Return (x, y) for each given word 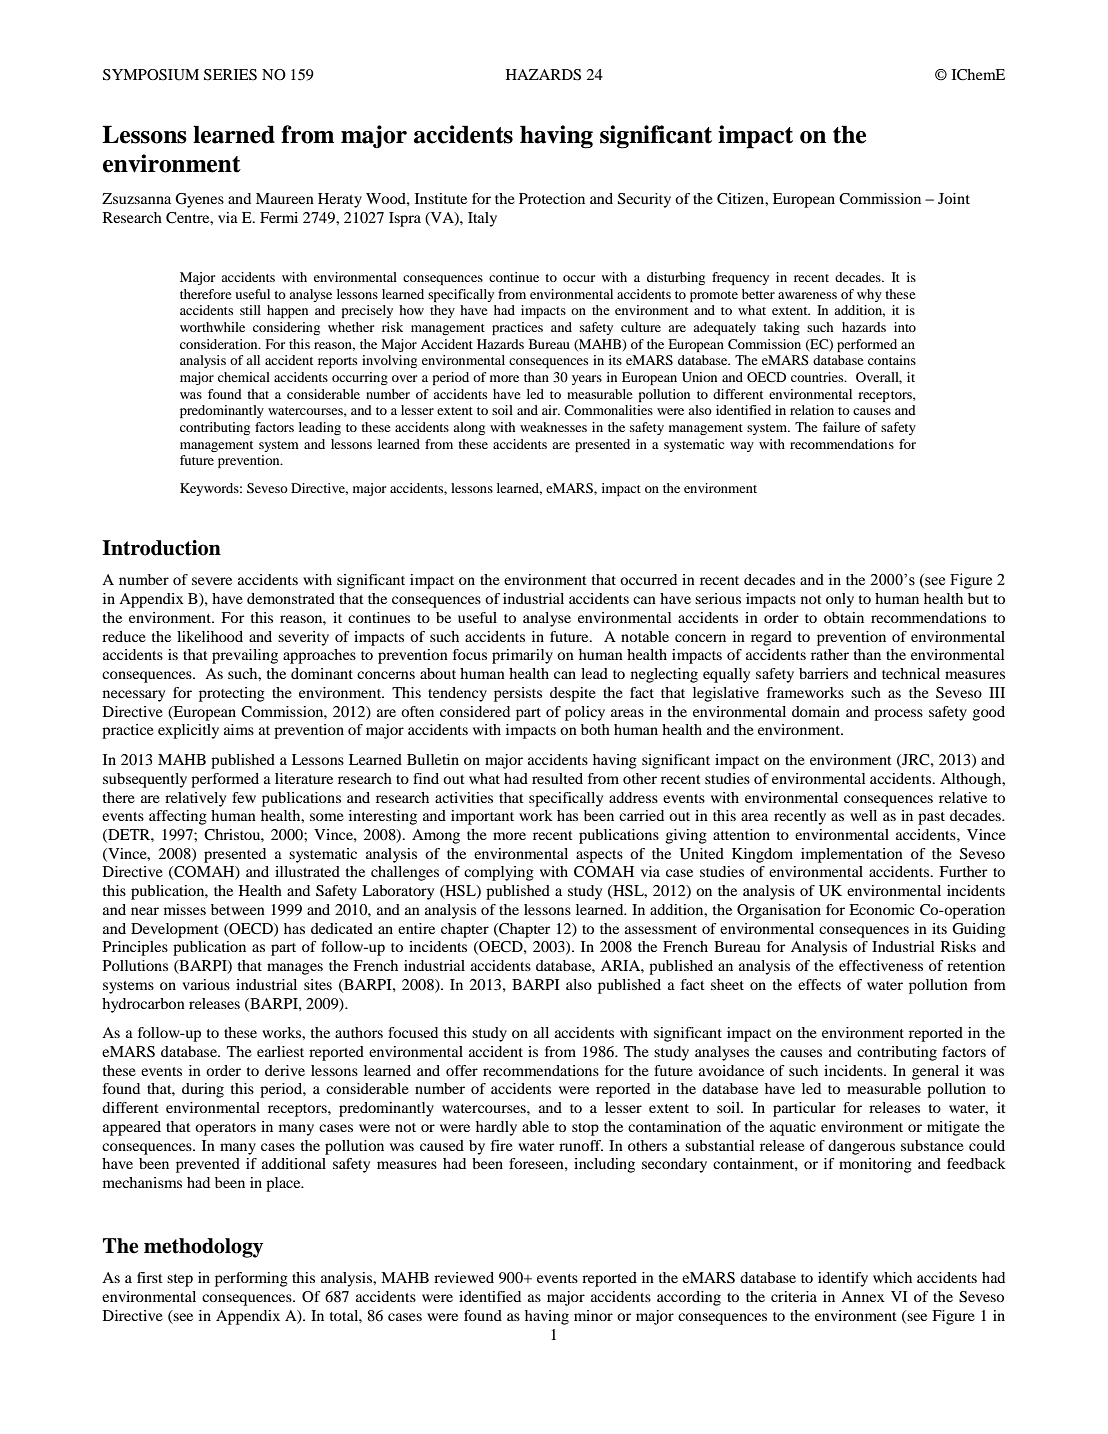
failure (841, 427)
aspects (599, 856)
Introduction (161, 548)
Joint (954, 198)
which (892, 1277)
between (238, 909)
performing (251, 1279)
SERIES (230, 75)
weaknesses (553, 427)
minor (593, 1315)
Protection (552, 198)
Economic (881, 909)
